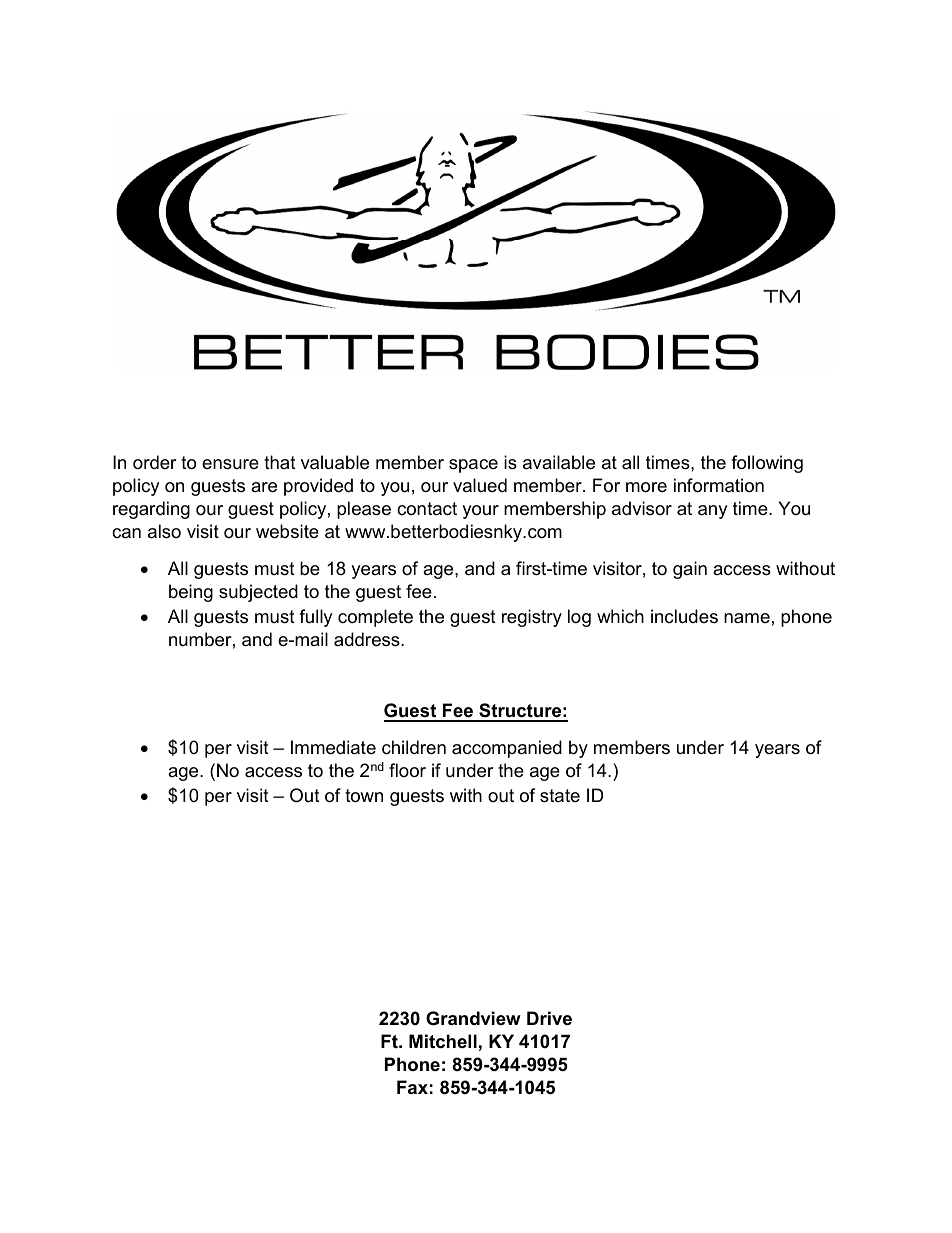 This screenshot has width=952, height=1233. What do you see at coordinates (443, 1041) in the screenshot?
I see `Mitchell` at bounding box center [443, 1041].
